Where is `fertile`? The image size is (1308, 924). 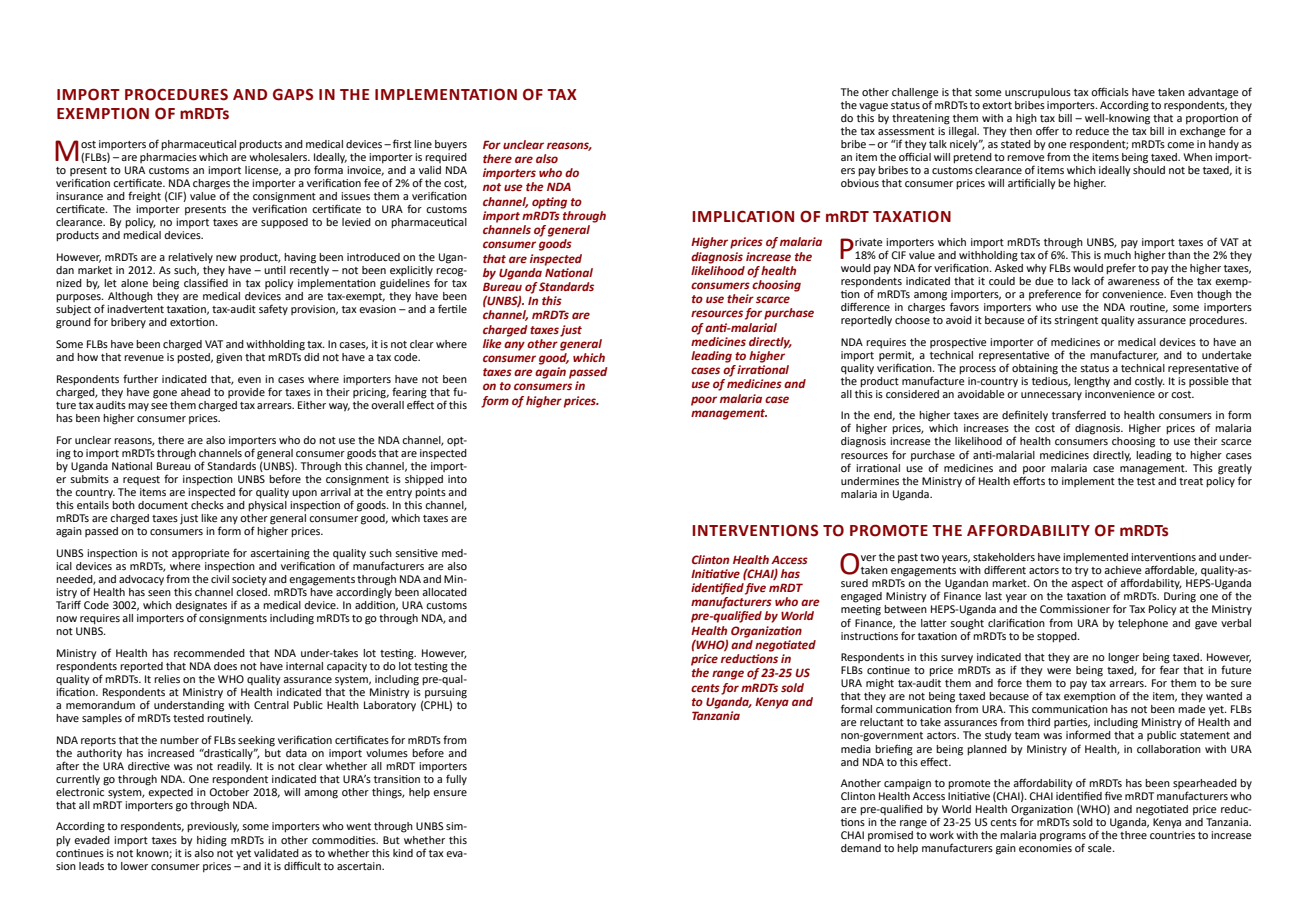
fertile is located at coordinates (452, 308).
